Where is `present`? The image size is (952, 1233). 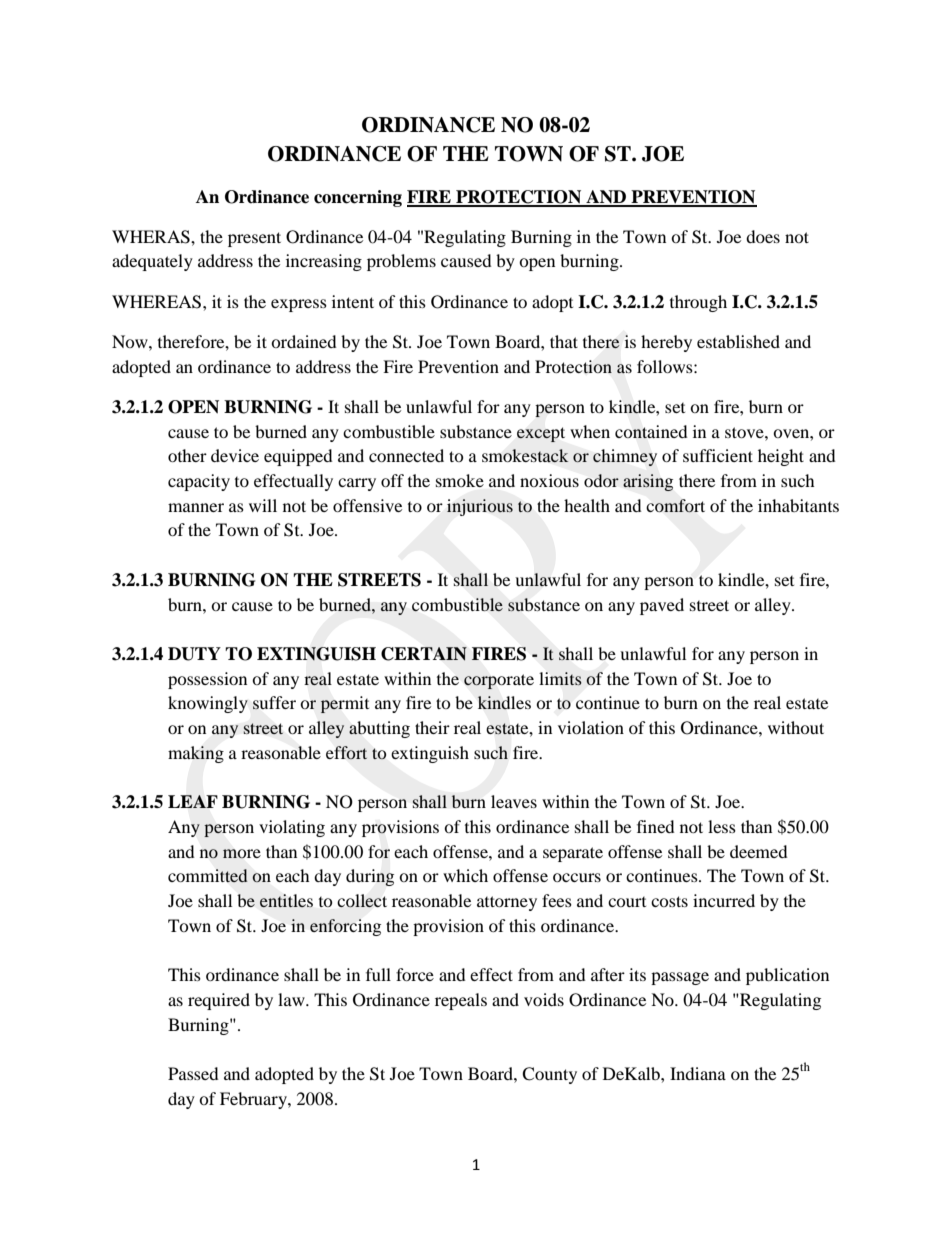
present is located at coordinates (254, 239).
